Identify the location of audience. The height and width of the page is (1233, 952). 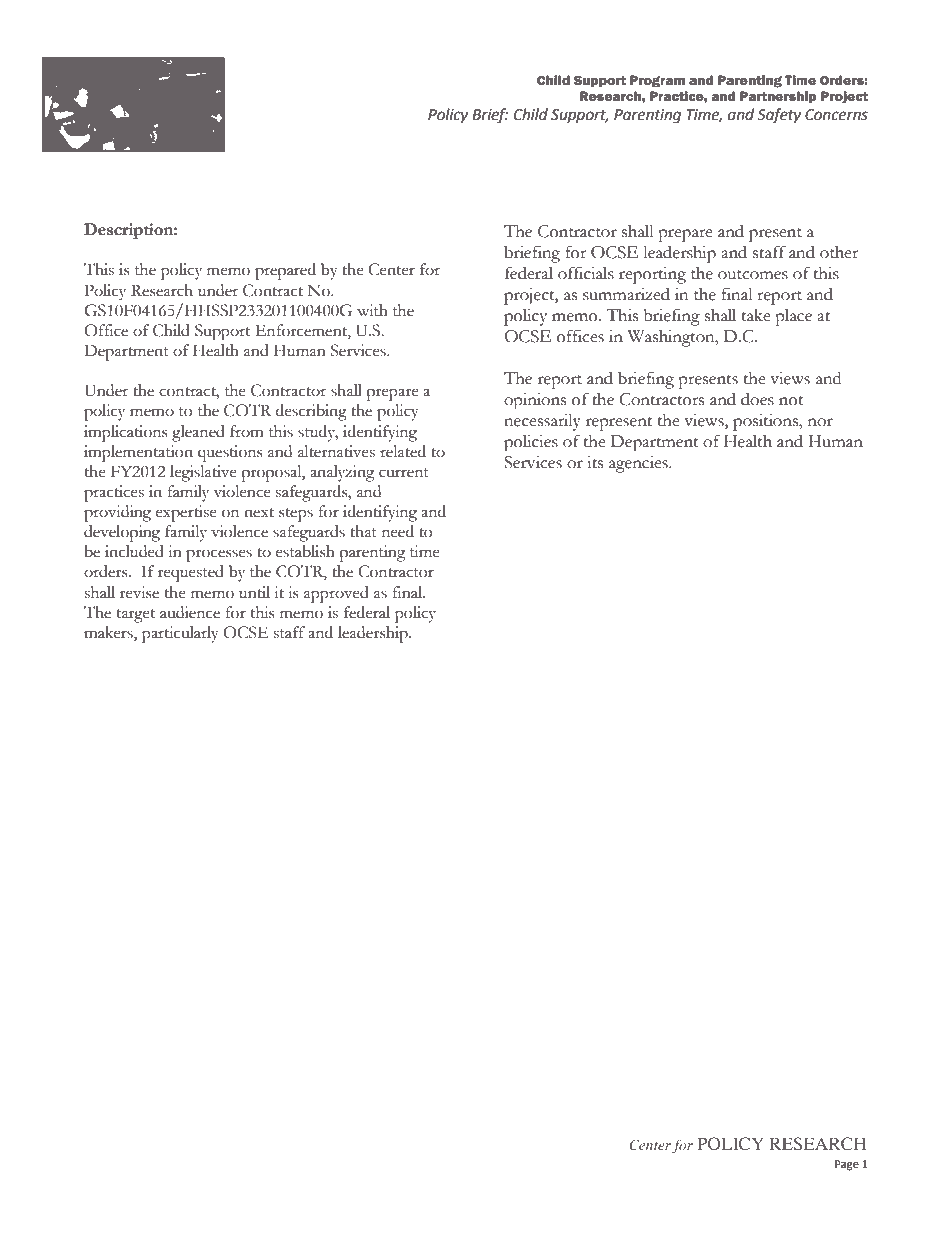
(190, 612).
